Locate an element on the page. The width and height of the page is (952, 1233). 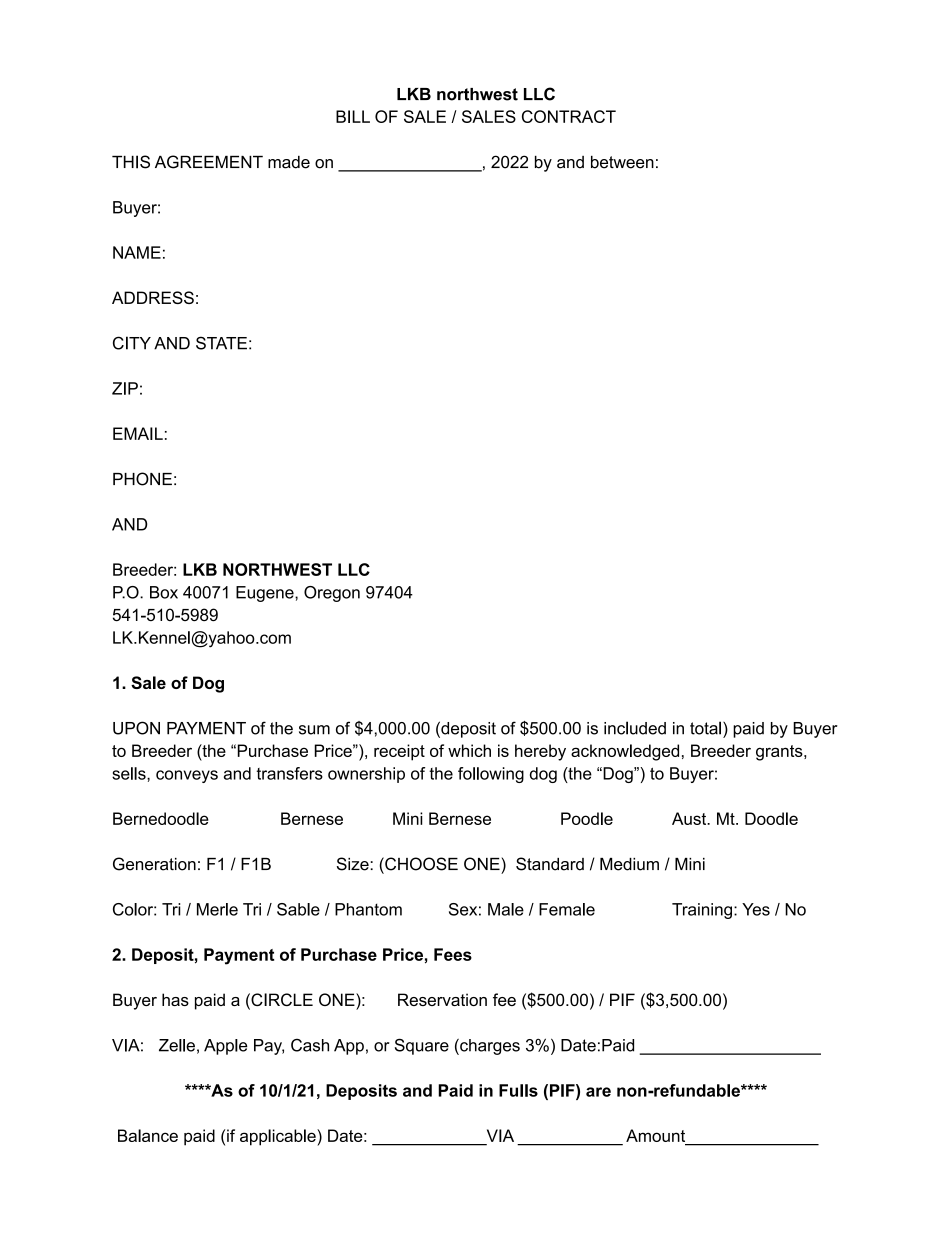
Box is located at coordinates (164, 592).
